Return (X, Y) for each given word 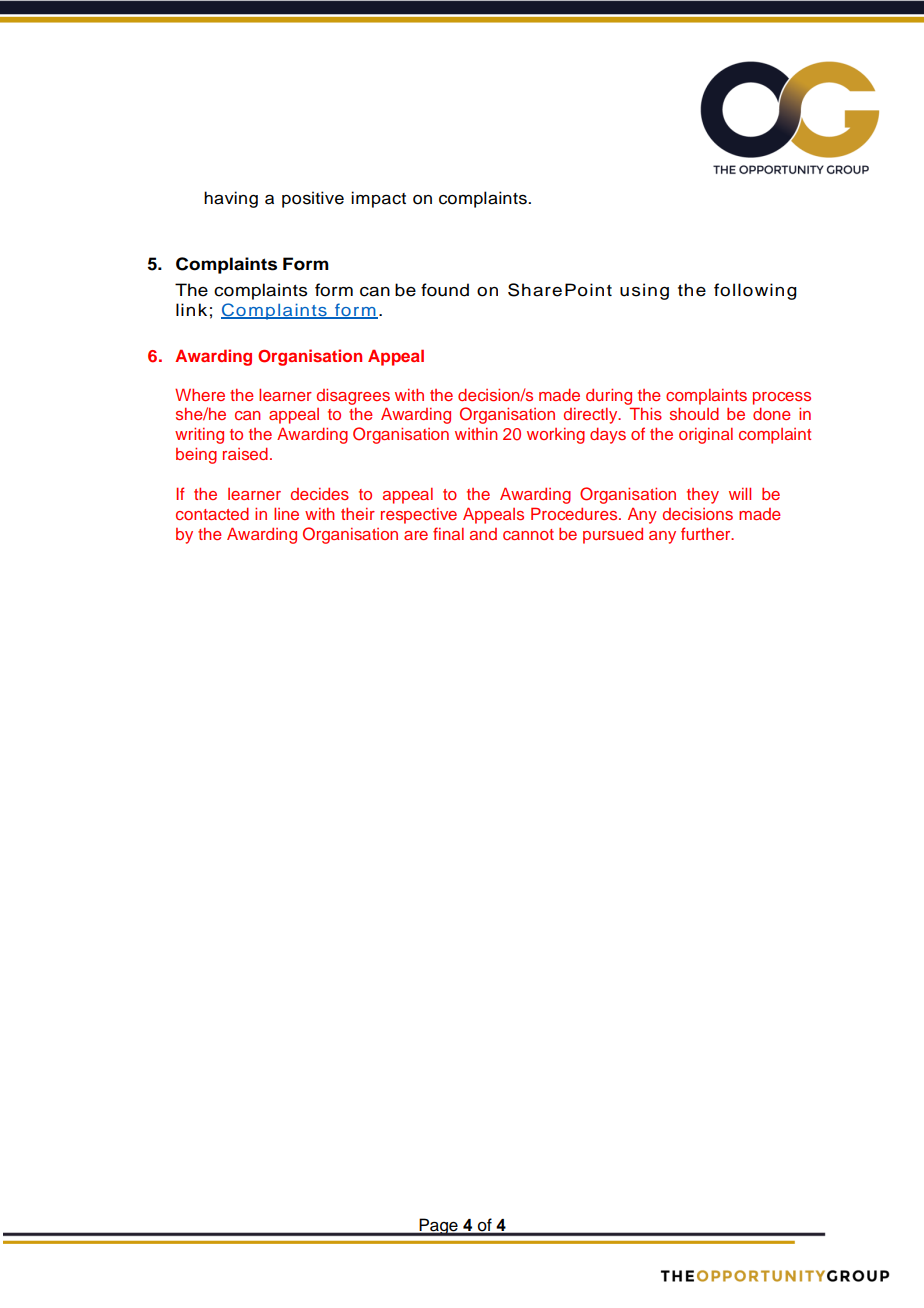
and (483, 534)
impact (378, 199)
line (286, 513)
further (707, 533)
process (782, 398)
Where (200, 394)
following (755, 291)
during (609, 396)
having (231, 199)
